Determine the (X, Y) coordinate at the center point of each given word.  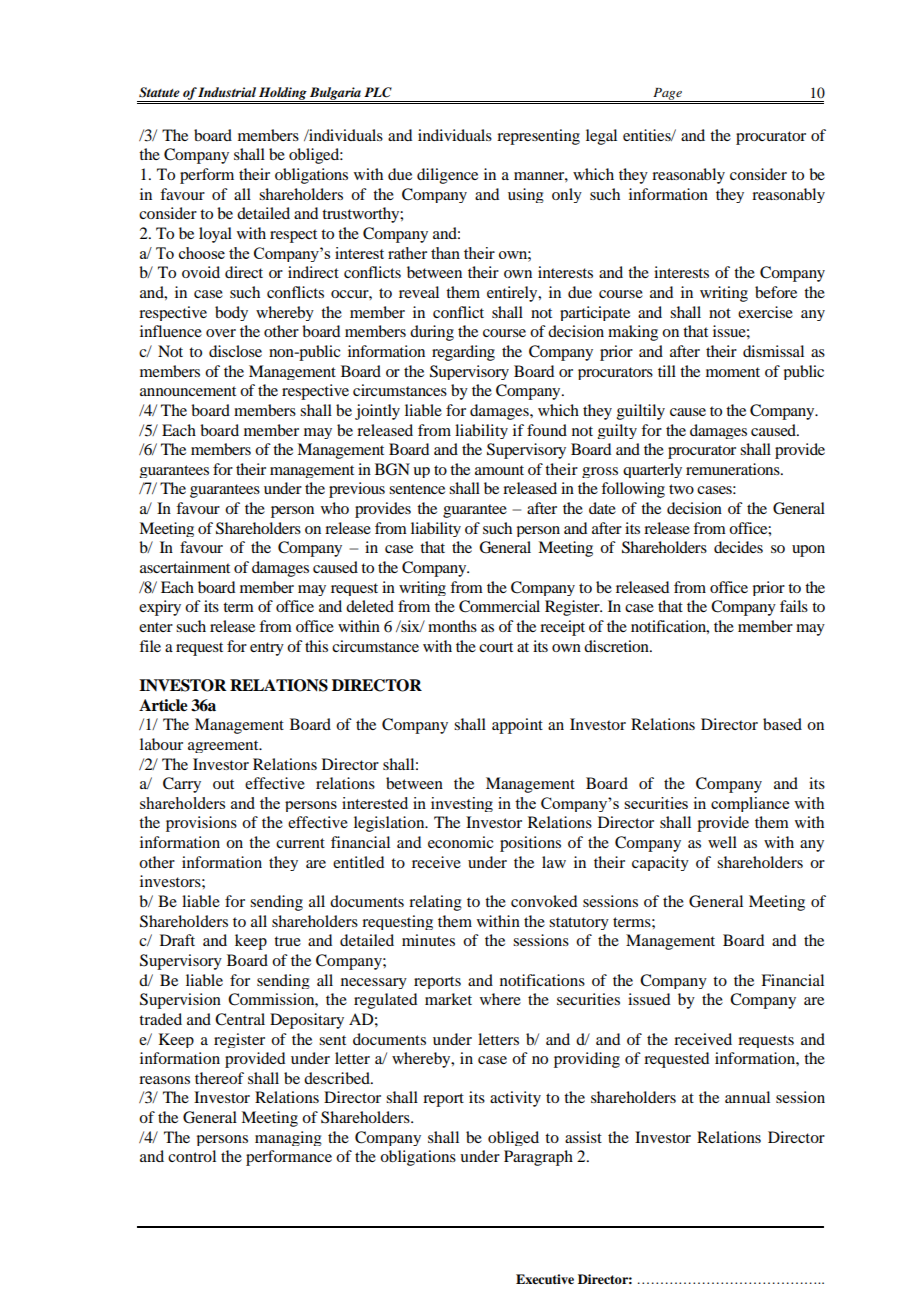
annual (747, 1097)
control (192, 1156)
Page (667, 95)
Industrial (227, 92)
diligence (447, 176)
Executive (545, 1279)
